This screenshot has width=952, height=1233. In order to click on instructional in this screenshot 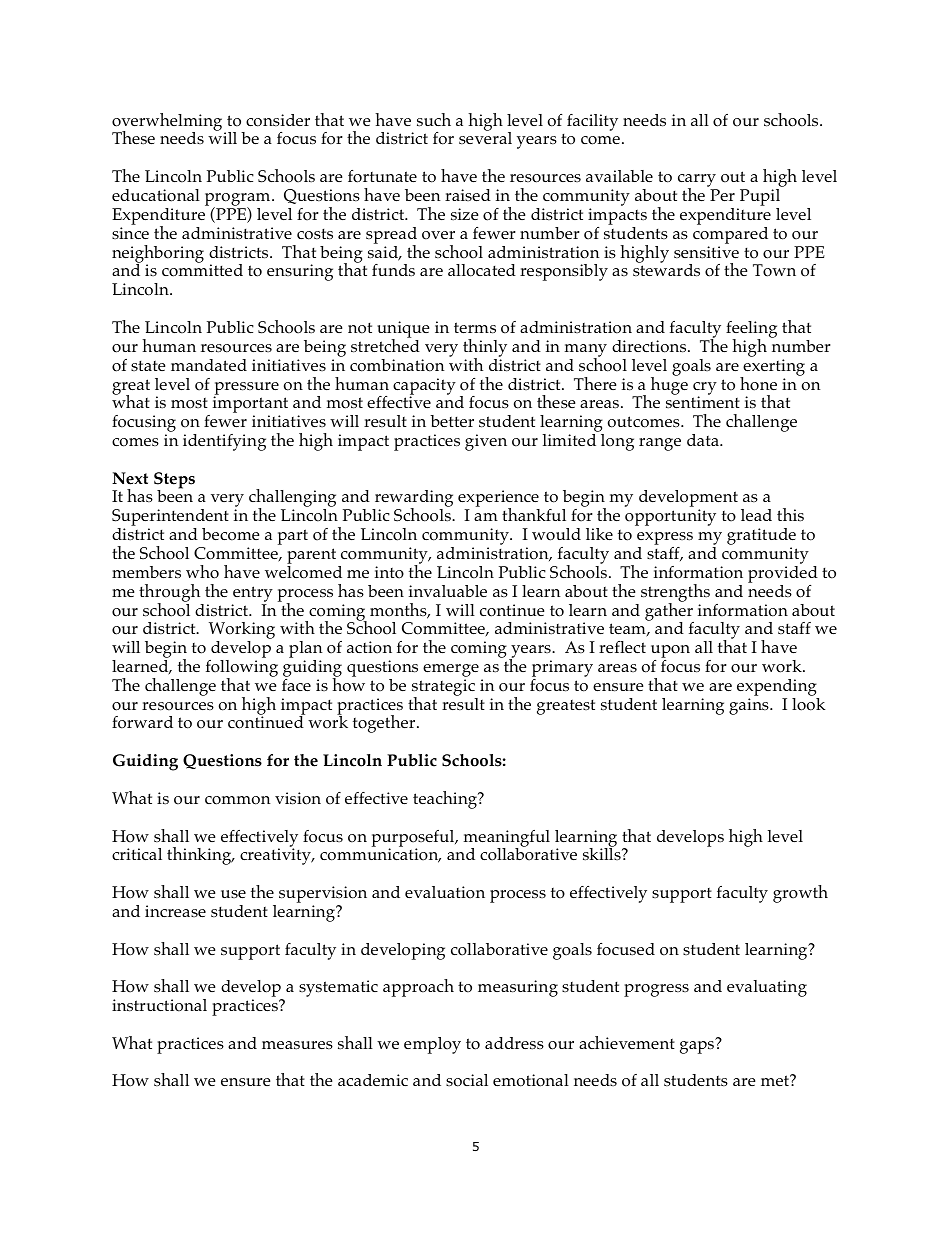, I will do `click(159, 1005)`.
